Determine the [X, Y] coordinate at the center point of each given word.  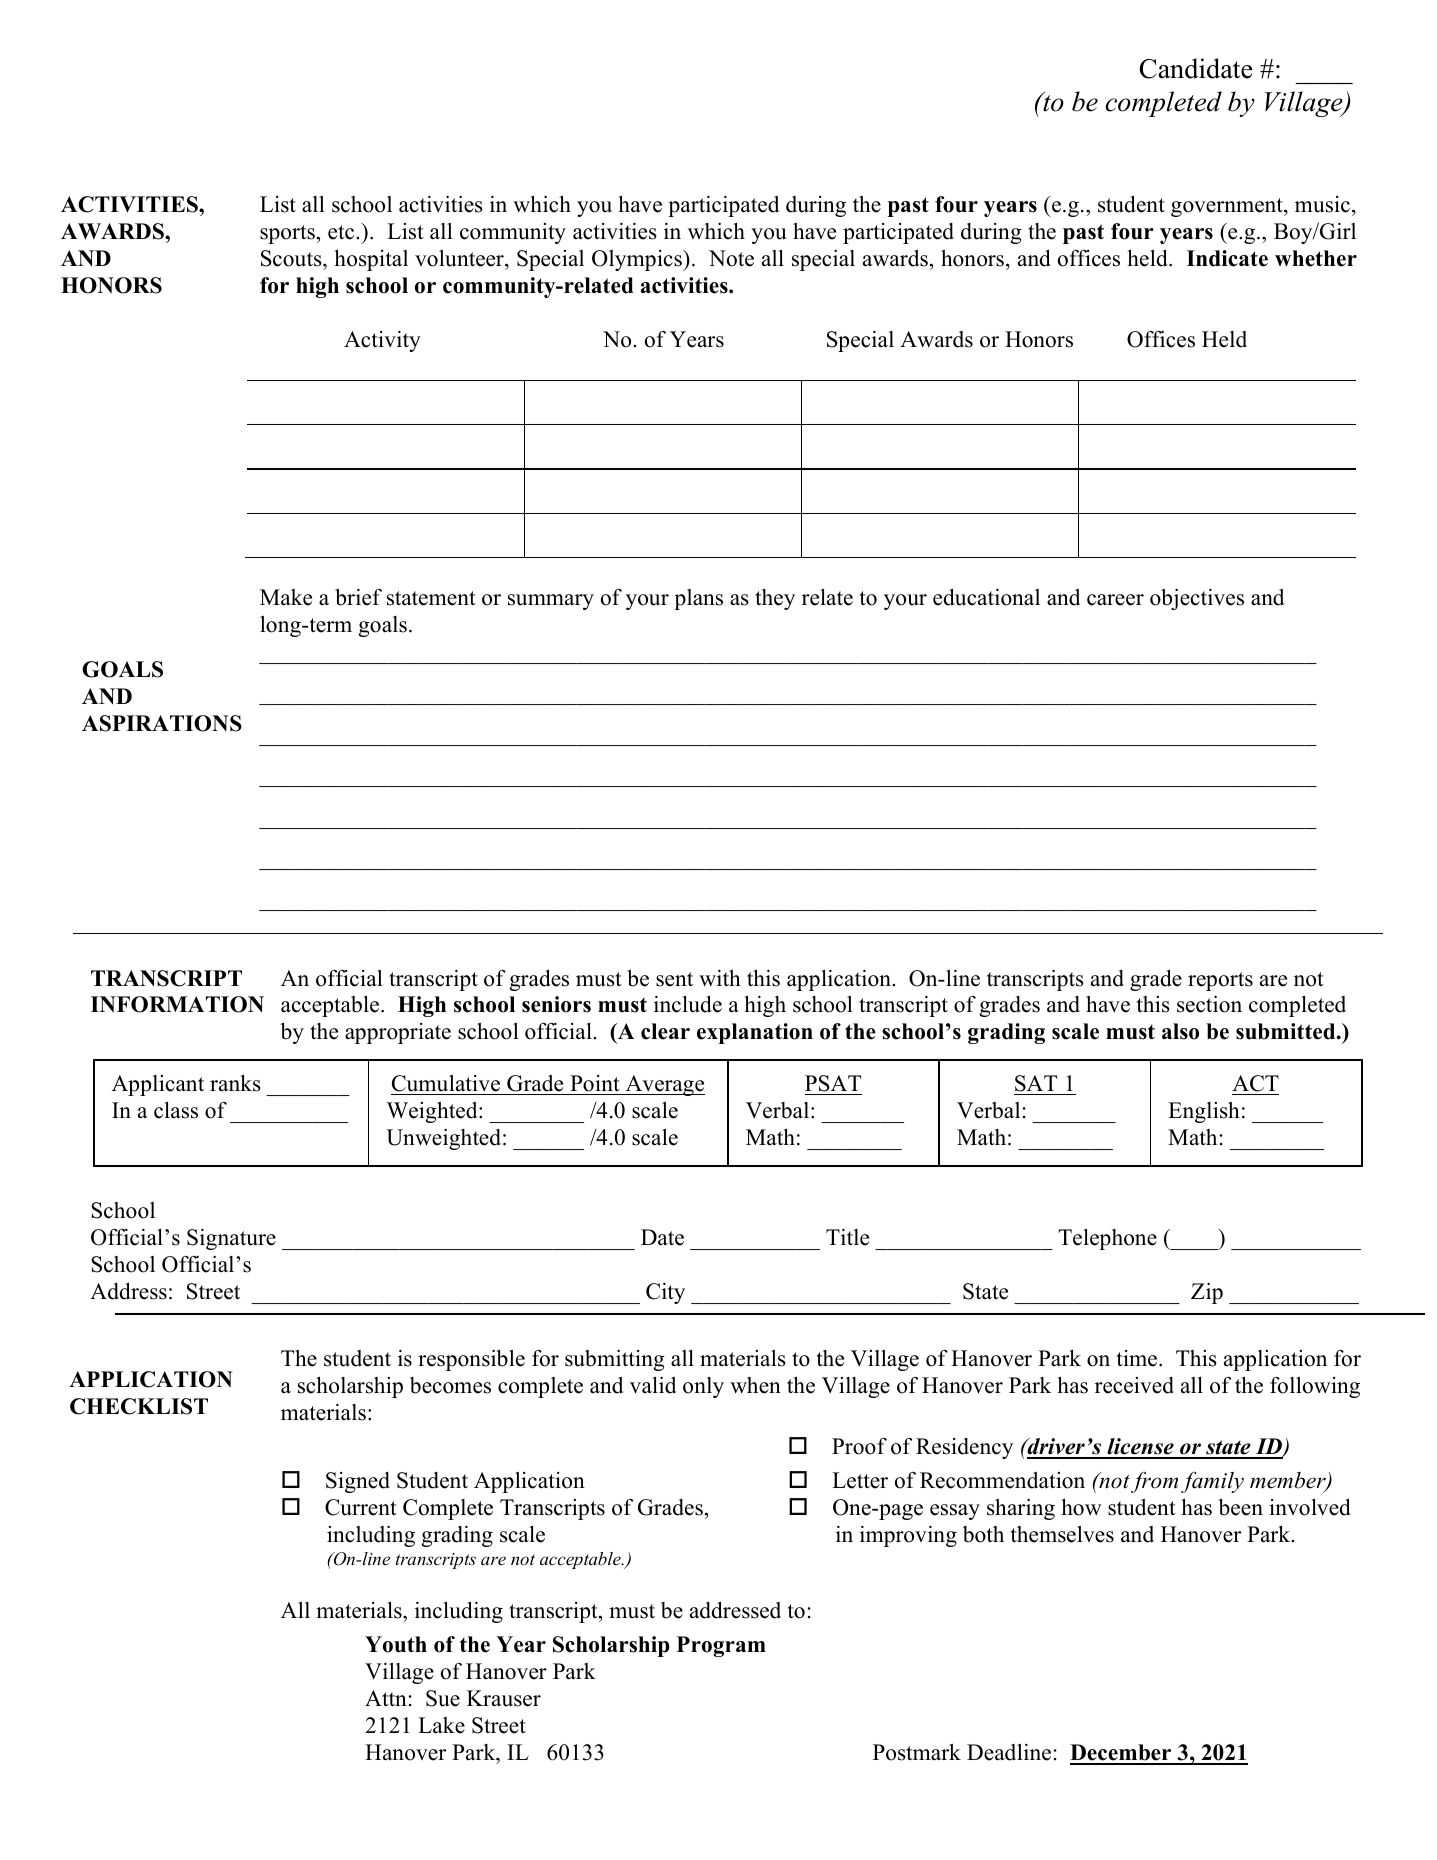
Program [721, 1646]
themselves [1062, 1534]
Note [731, 258]
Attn [386, 1698]
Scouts [292, 258]
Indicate [1227, 258]
